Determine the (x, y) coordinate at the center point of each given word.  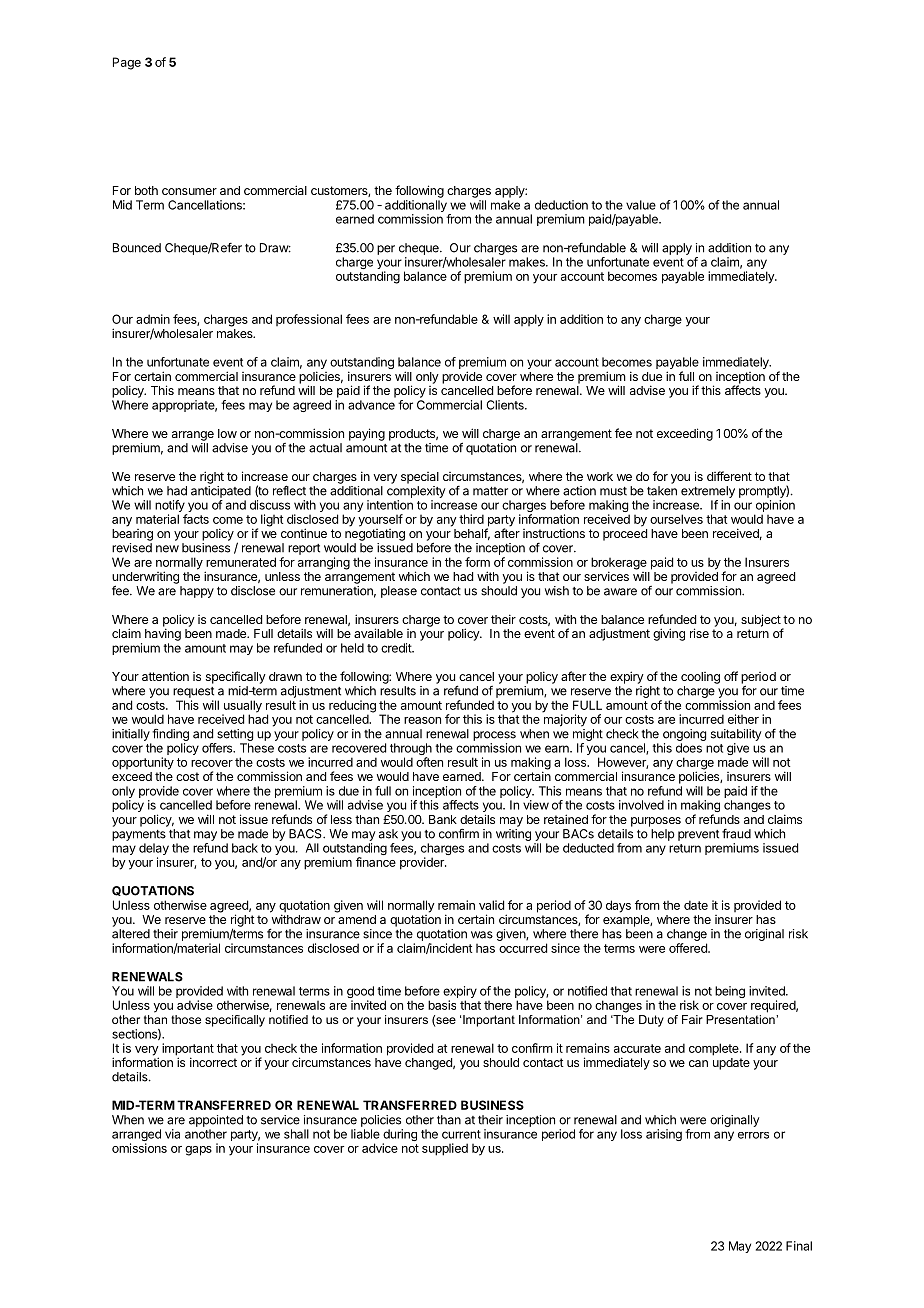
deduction (561, 205)
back (245, 848)
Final (799, 1246)
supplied (445, 1149)
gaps (198, 1151)
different (729, 476)
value (641, 205)
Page (127, 63)
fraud (736, 834)
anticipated (221, 492)
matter (490, 491)
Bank (443, 819)
